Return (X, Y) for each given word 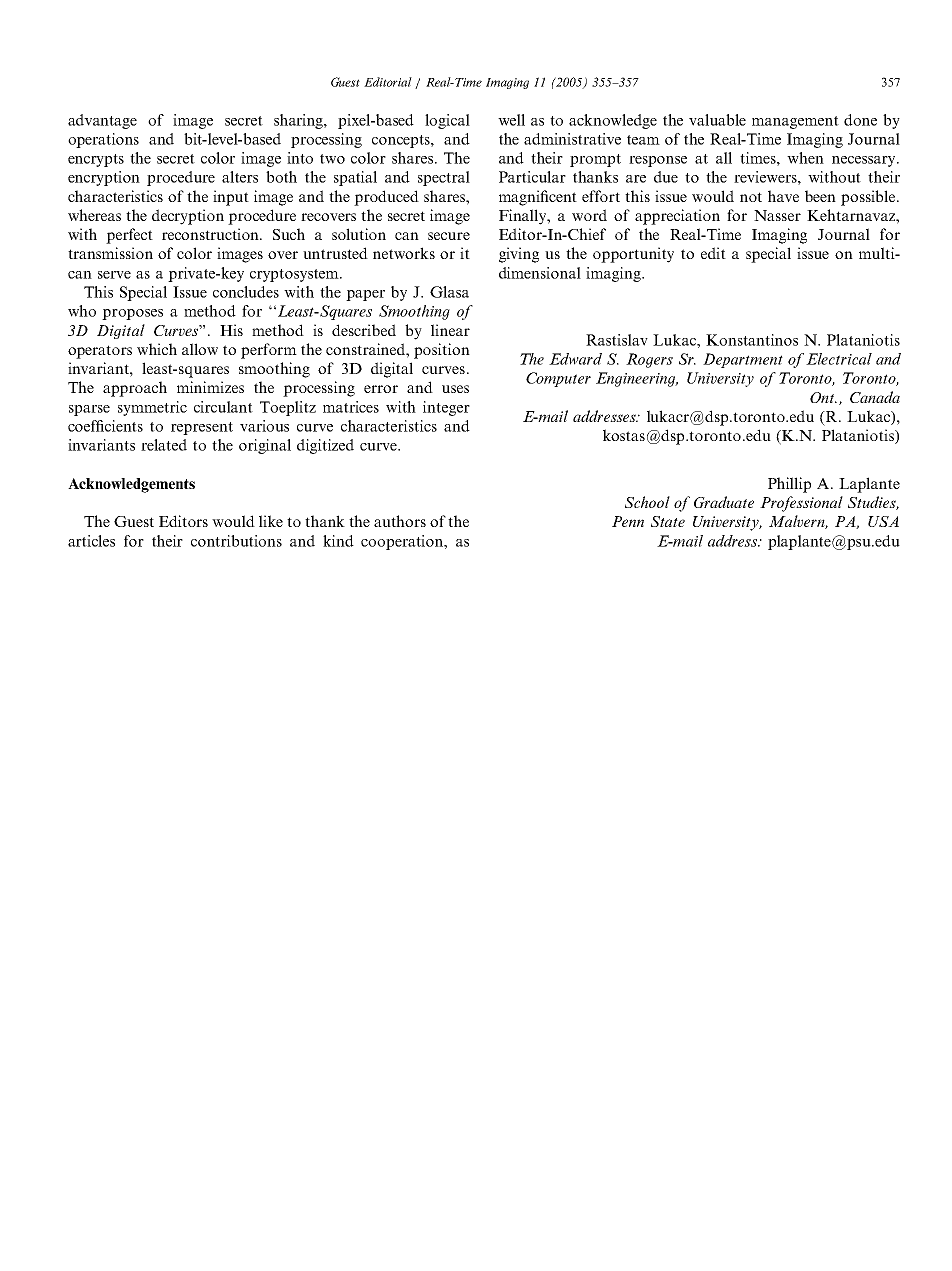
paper (365, 295)
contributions (236, 541)
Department (743, 360)
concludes (246, 292)
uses (455, 389)
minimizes (210, 387)
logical (447, 121)
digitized (325, 446)
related (164, 445)
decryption (188, 217)
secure (449, 236)
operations (103, 140)
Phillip (789, 485)
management (795, 122)
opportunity (633, 255)
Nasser (777, 215)
